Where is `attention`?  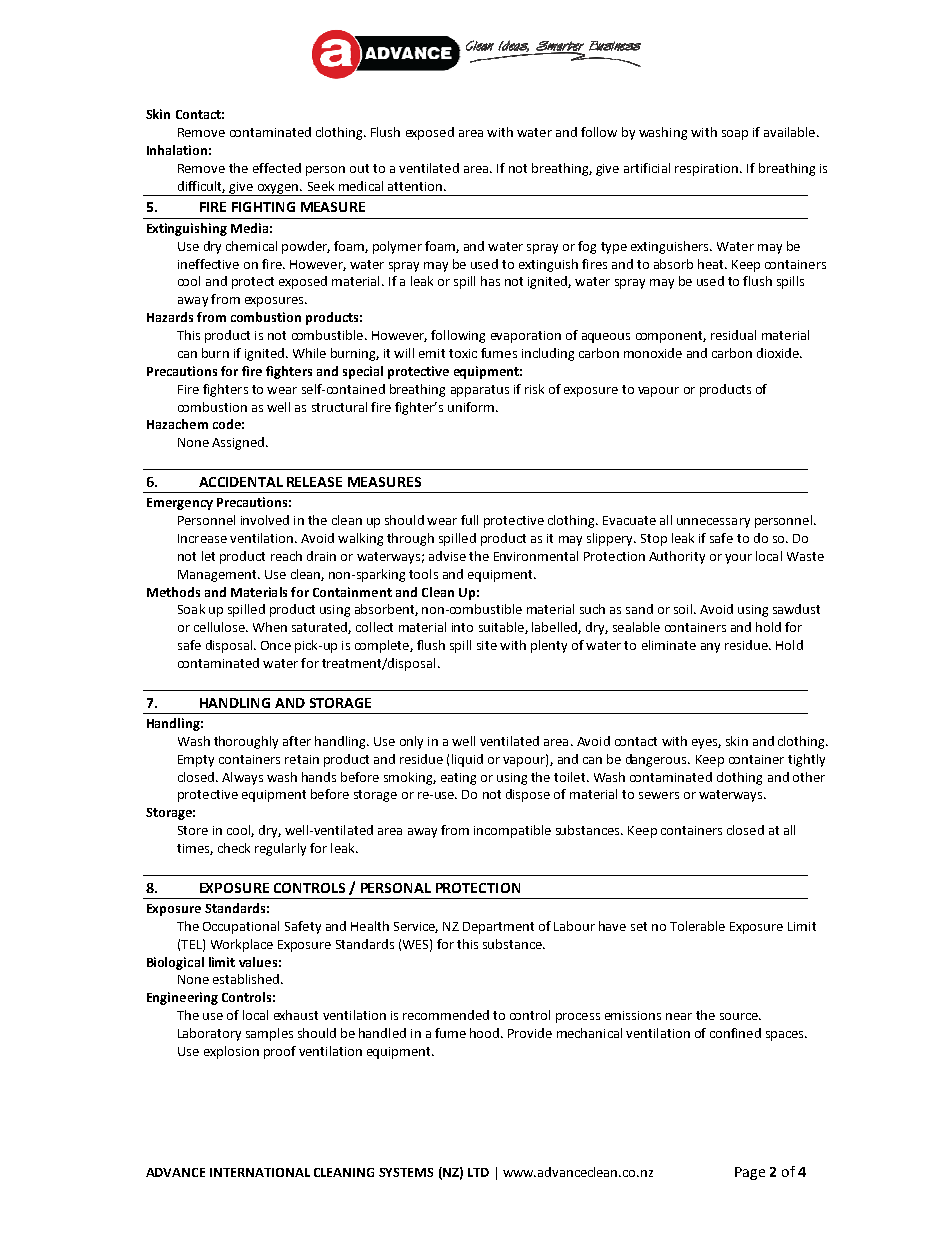
attention is located at coordinates (415, 186).
